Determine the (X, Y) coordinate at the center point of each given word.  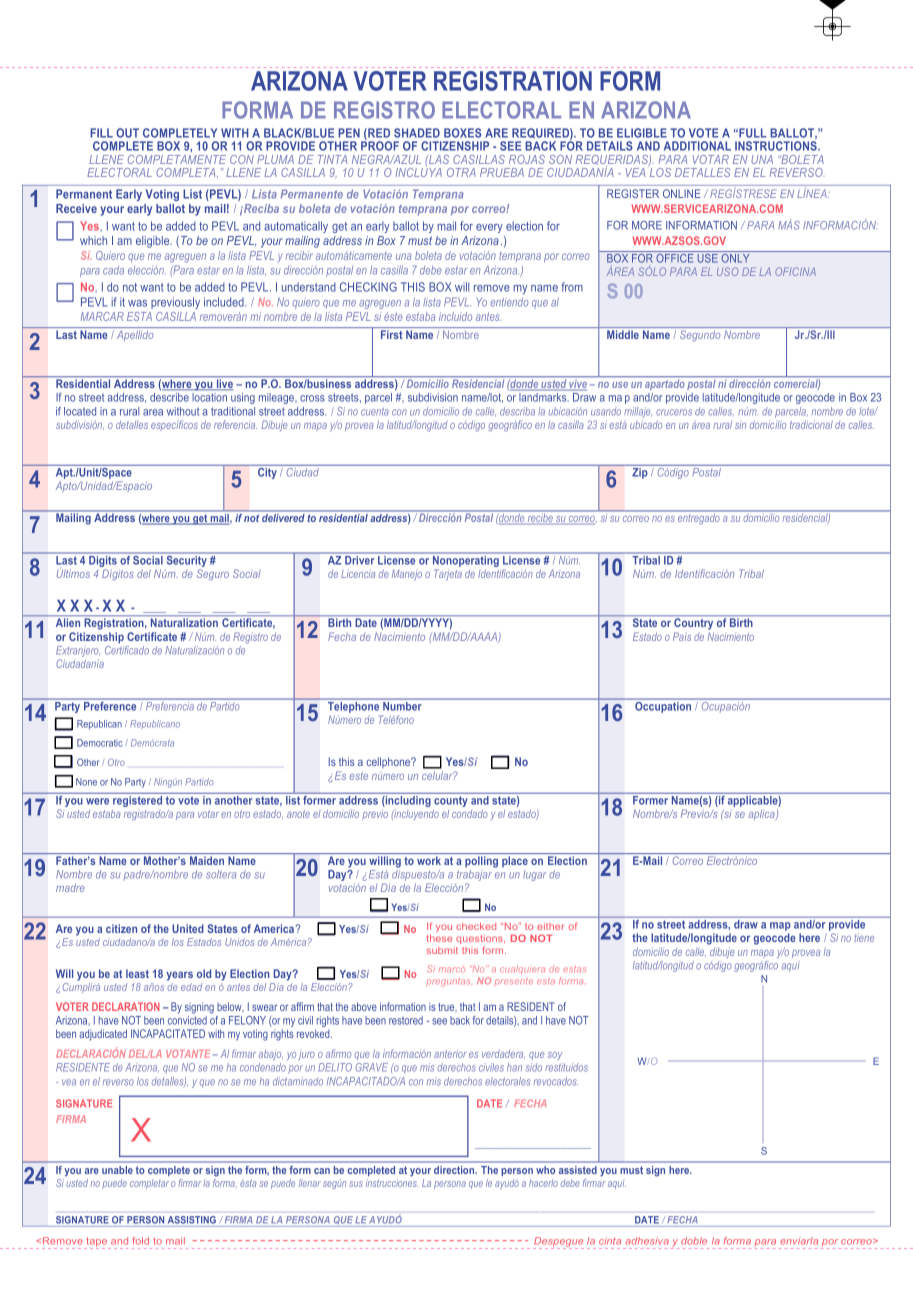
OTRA (461, 172)
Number (402, 706)
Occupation (663, 706)
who (545, 1170)
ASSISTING (192, 1220)
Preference (110, 705)
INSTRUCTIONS (777, 146)
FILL (101, 133)
